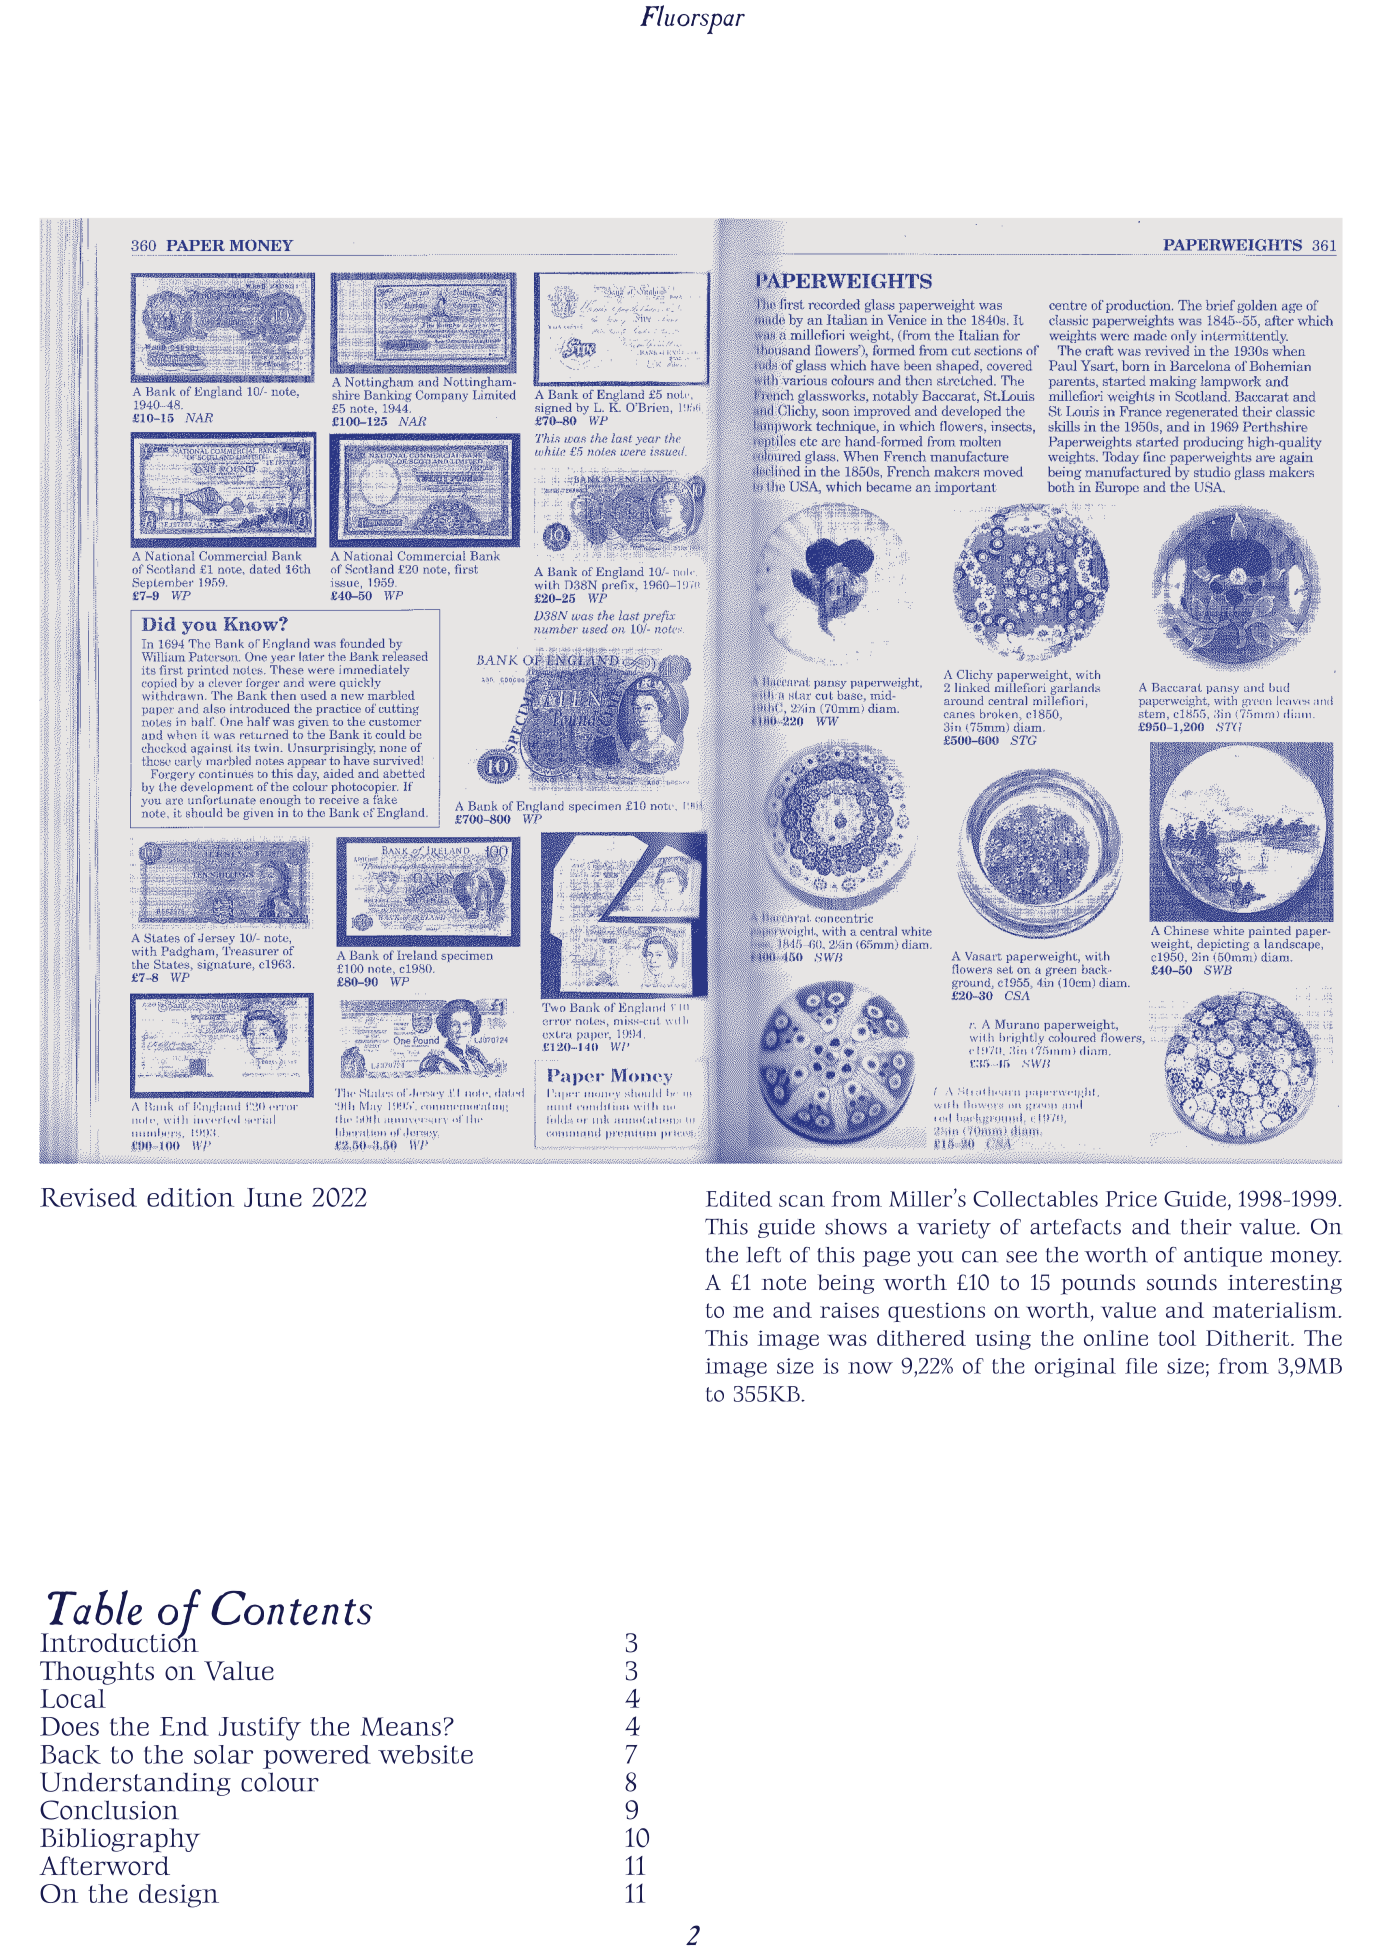 This screenshot has height=1954, width=1382. I want to click on End, so click(184, 1726).
